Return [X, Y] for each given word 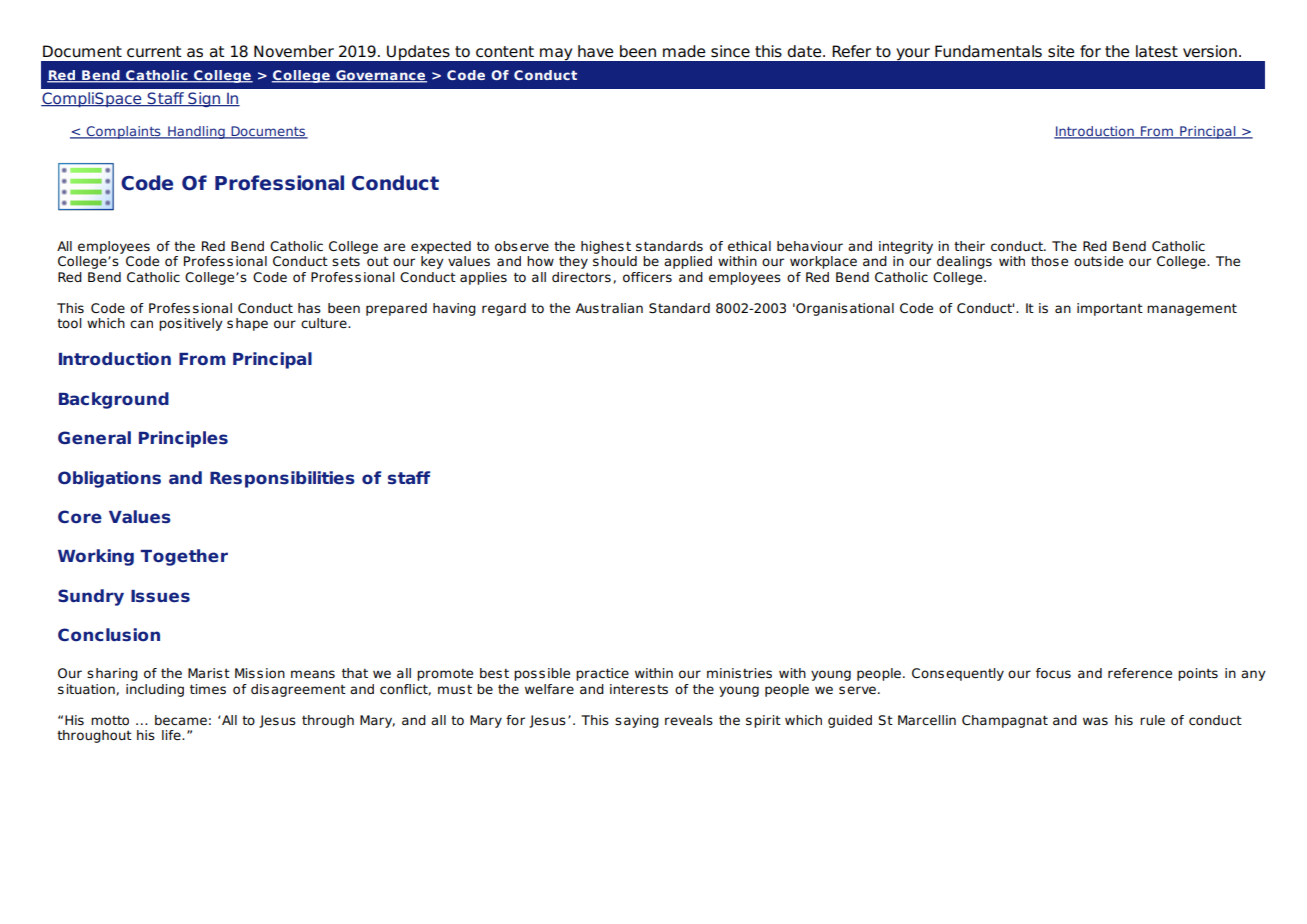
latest [1157, 51]
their [969, 246]
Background [114, 400]
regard [504, 309]
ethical [749, 246]
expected [441, 247]
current [154, 52]
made [684, 51]
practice [602, 674]
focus [1053, 673]
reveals [689, 720]
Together [184, 557]
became [181, 720]
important [1110, 309]
